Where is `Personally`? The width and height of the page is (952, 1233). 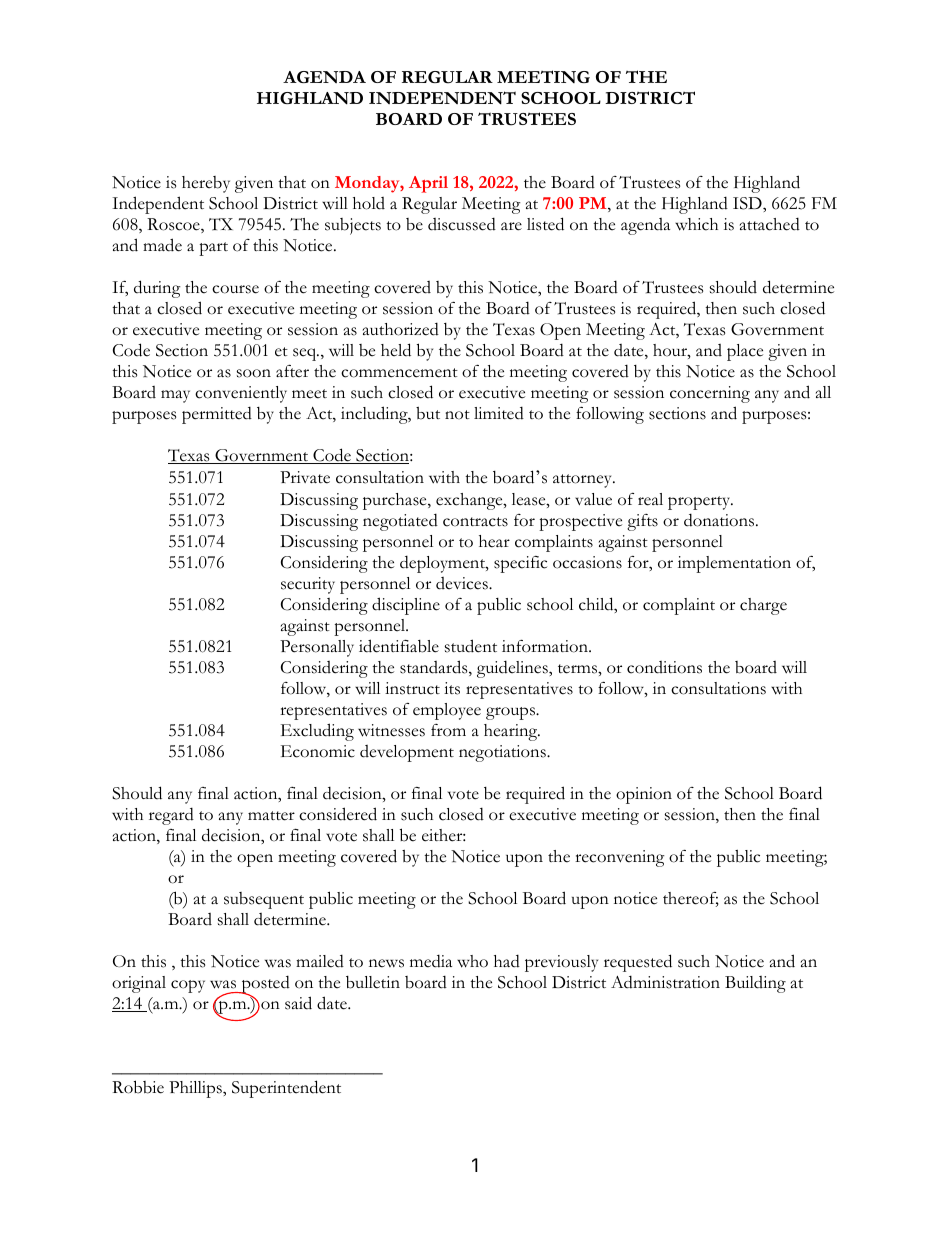 Personally is located at coordinates (317, 648).
